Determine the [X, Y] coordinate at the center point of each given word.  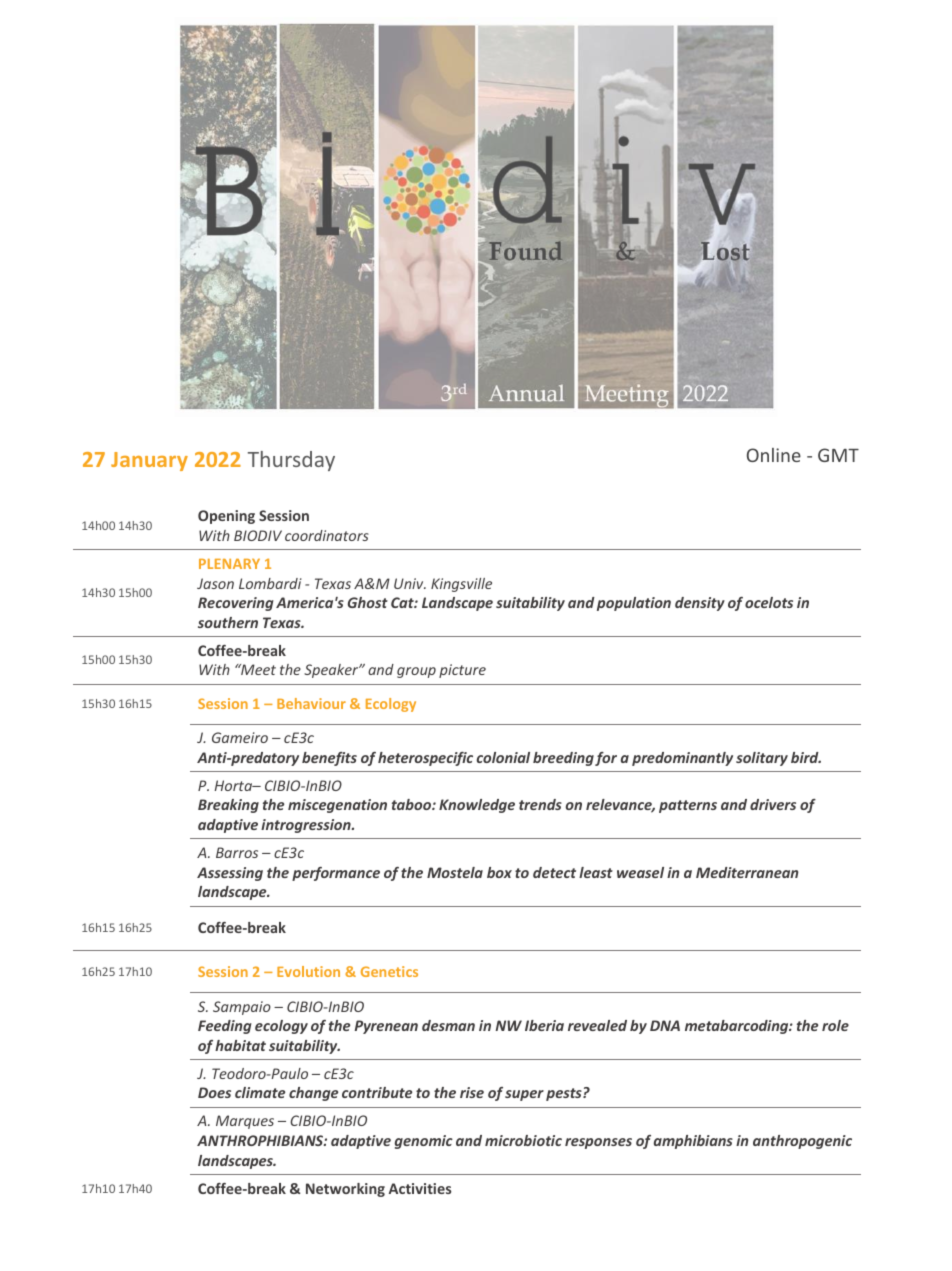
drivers [773, 804]
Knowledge [477, 806]
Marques [245, 1122]
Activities [420, 1188]
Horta [234, 785]
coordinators [327, 535]
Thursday [291, 461]
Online [774, 455]
